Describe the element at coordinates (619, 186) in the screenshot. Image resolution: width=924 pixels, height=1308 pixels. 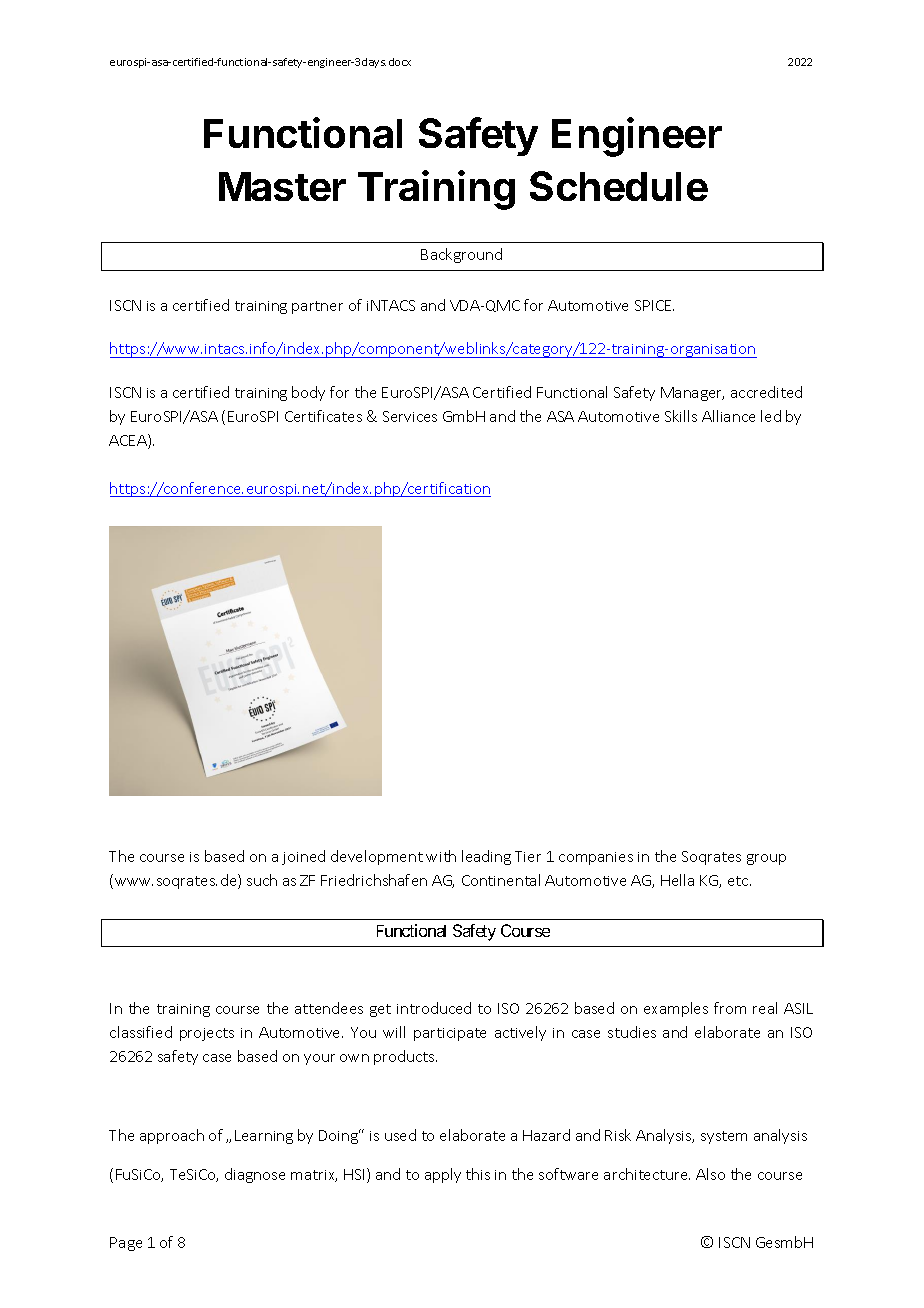
I see `Schedule` at that location.
